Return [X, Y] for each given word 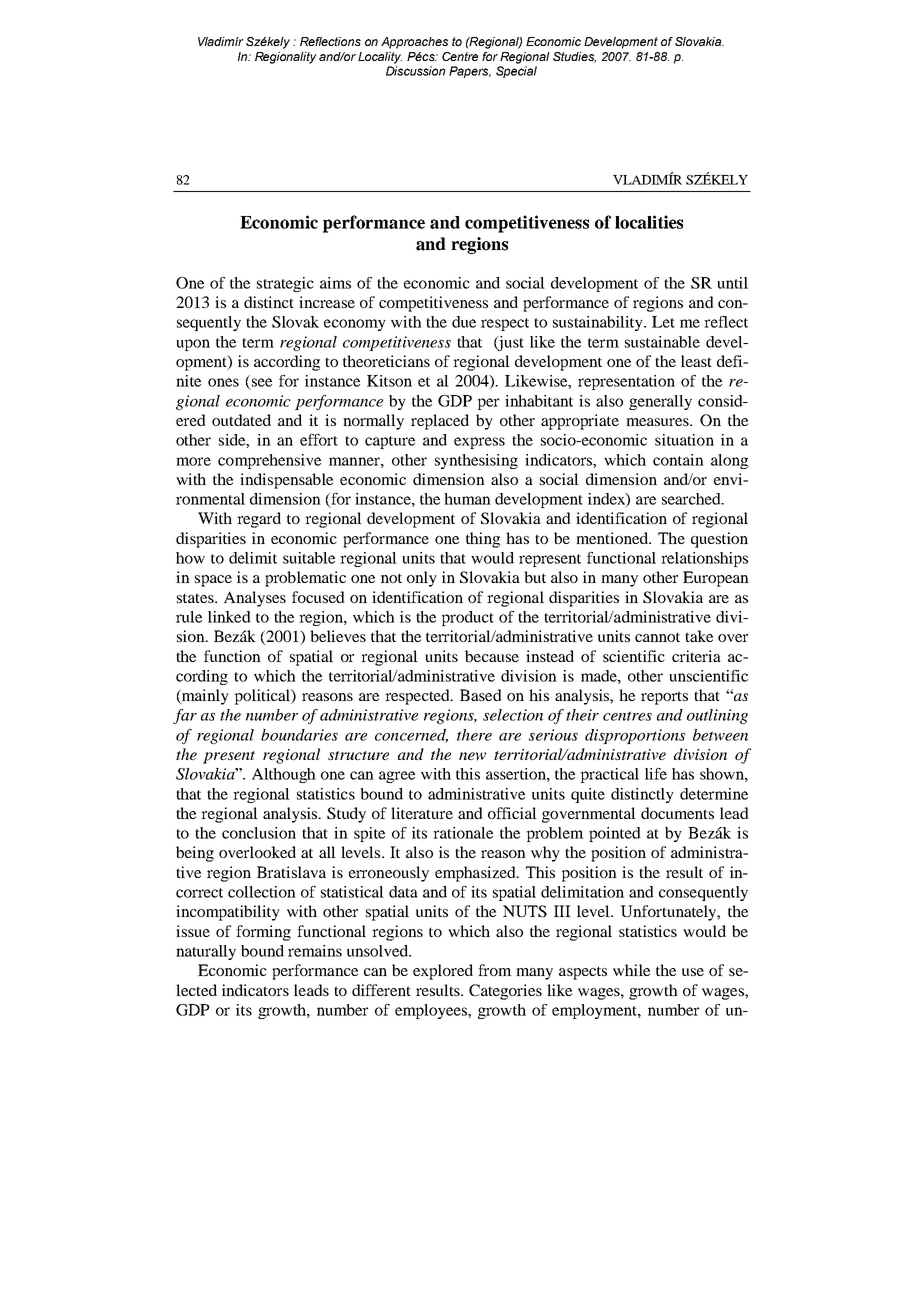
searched [692, 499]
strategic [285, 284]
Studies [574, 57]
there [474, 735]
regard [259, 520]
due [464, 322]
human [467, 499]
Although [284, 775]
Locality [380, 58]
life [656, 774]
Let [663, 322]
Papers [470, 72]
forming [263, 933]
